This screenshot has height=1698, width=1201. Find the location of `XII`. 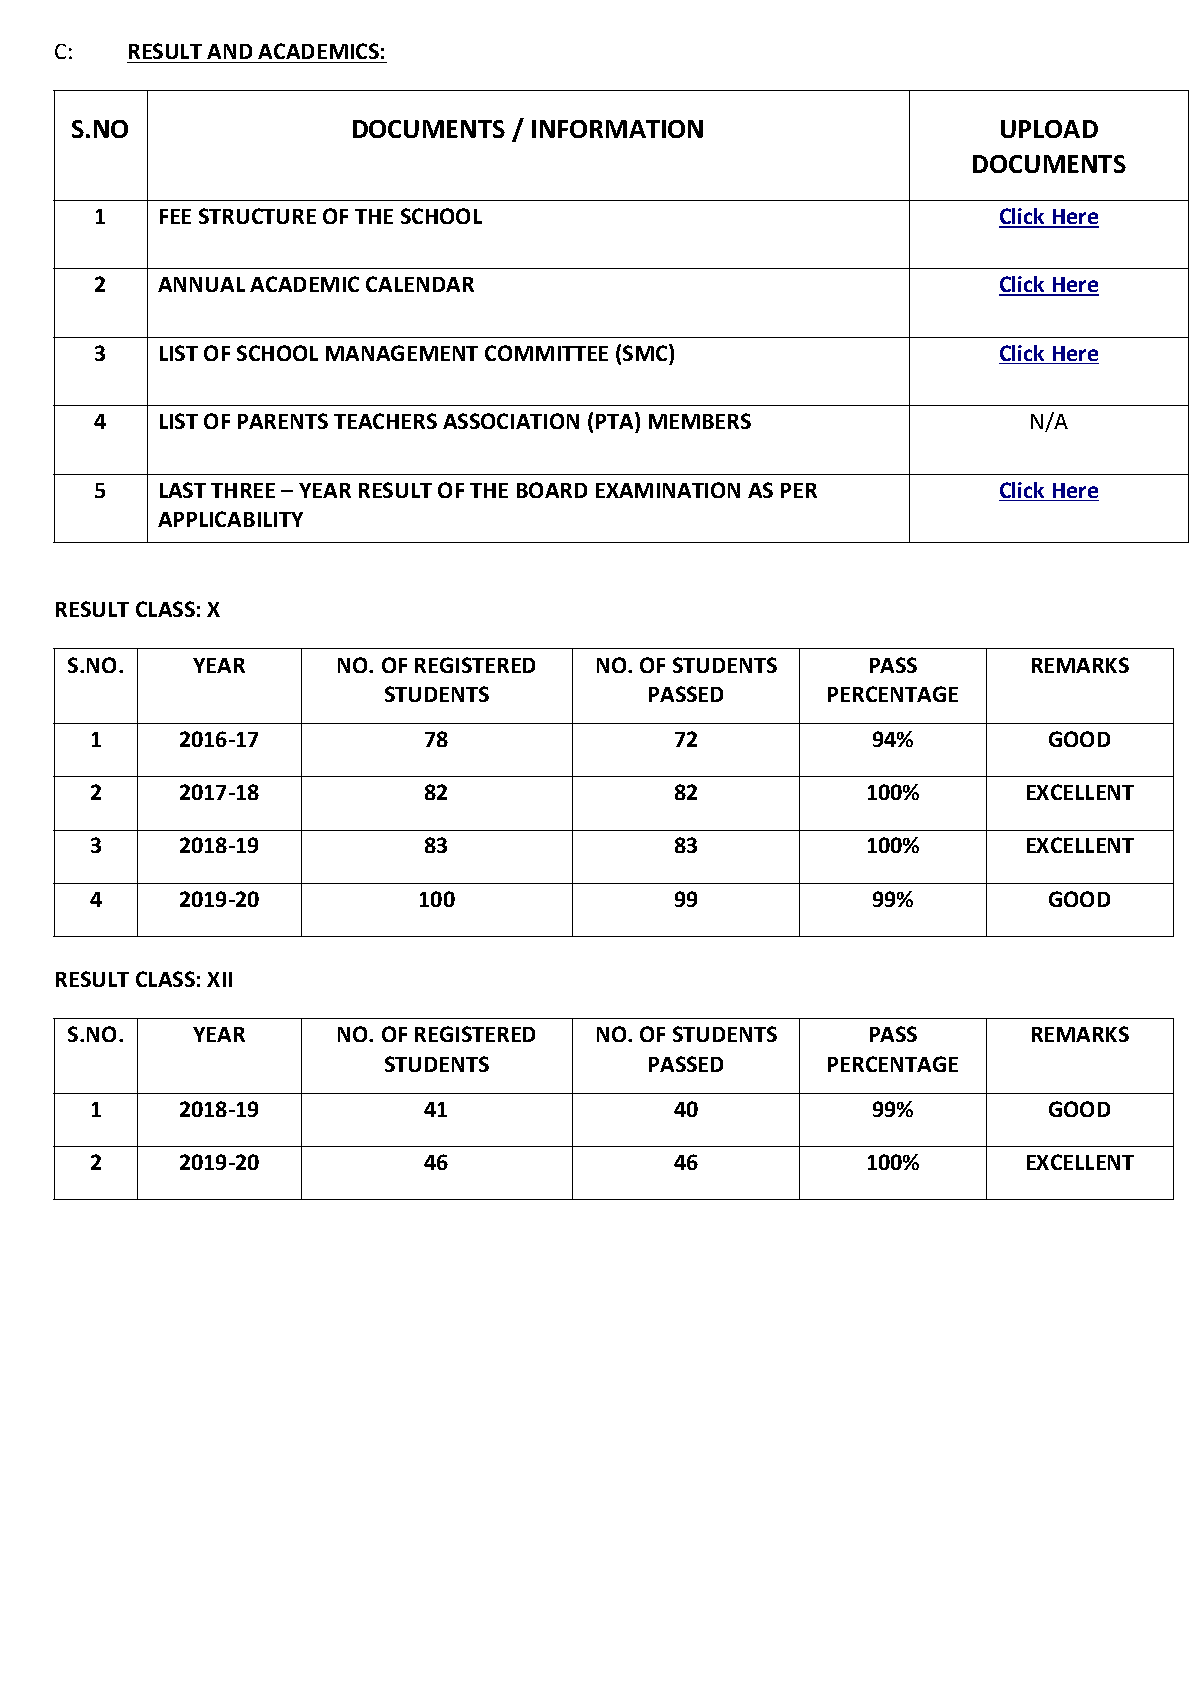

XII is located at coordinates (219, 979).
